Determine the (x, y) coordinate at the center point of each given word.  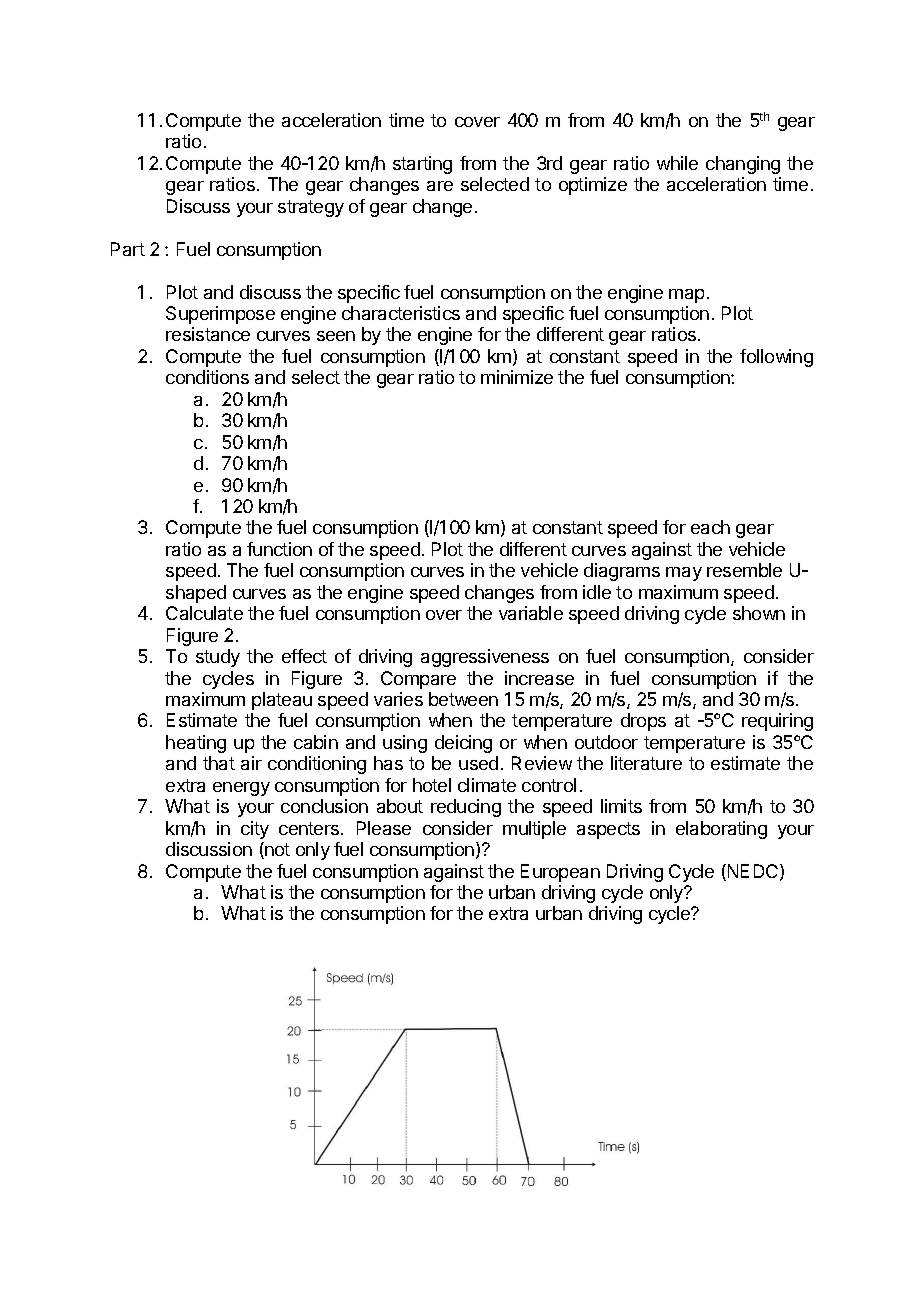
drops (643, 722)
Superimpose (220, 315)
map (686, 296)
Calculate (204, 613)
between (463, 699)
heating (196, 744)
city (255, 830)
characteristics (401, 313)
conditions (207, 377)
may (684, 574)
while (677, 163)
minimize (517, 377)
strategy (311, 208)
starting (422, 165)
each (710, 527)
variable (531, 613)
